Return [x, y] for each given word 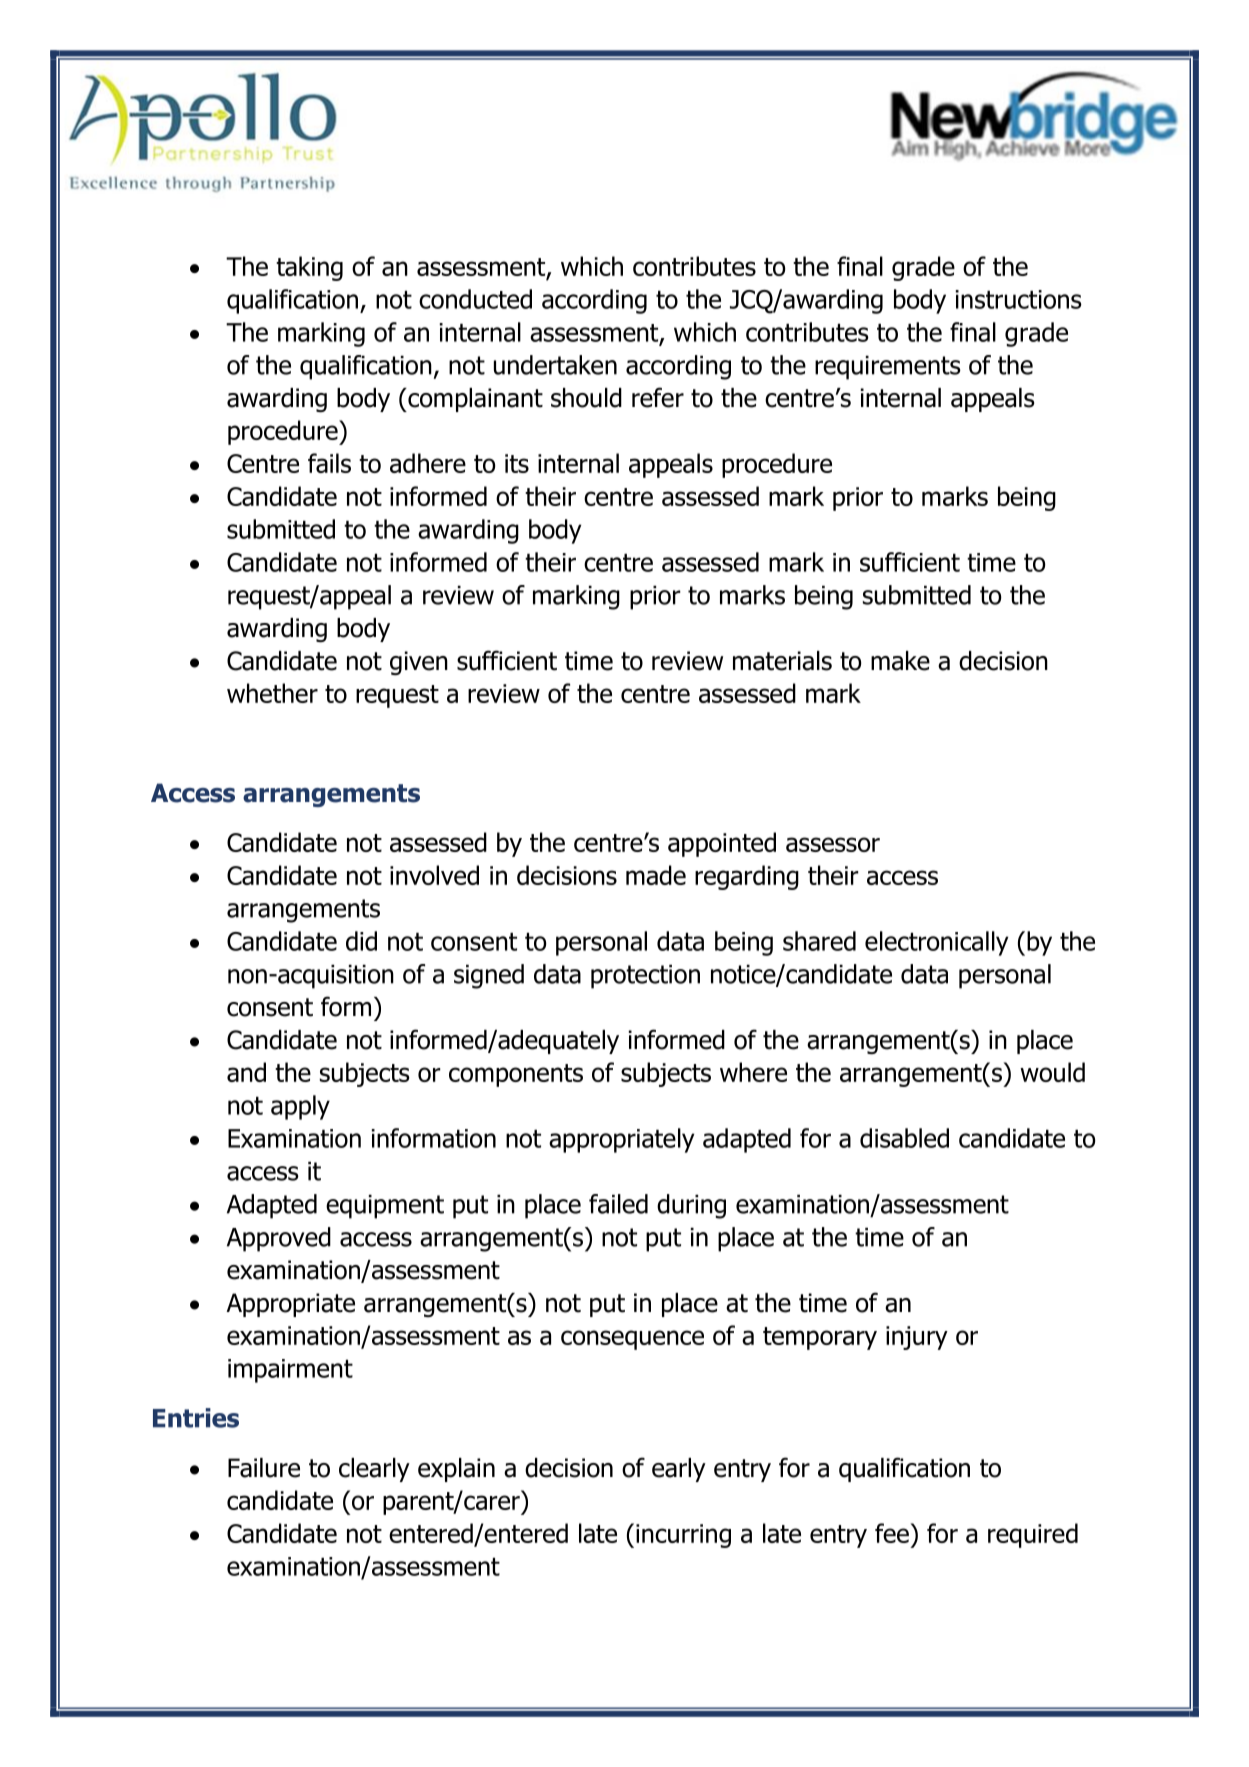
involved [434, 875]
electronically [936, 943]
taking [309, 268]
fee [893, 1533]
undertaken [555, 365]
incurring [683, 1536]
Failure [264, 1468]
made [656, 875]
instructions [1019, 299]
